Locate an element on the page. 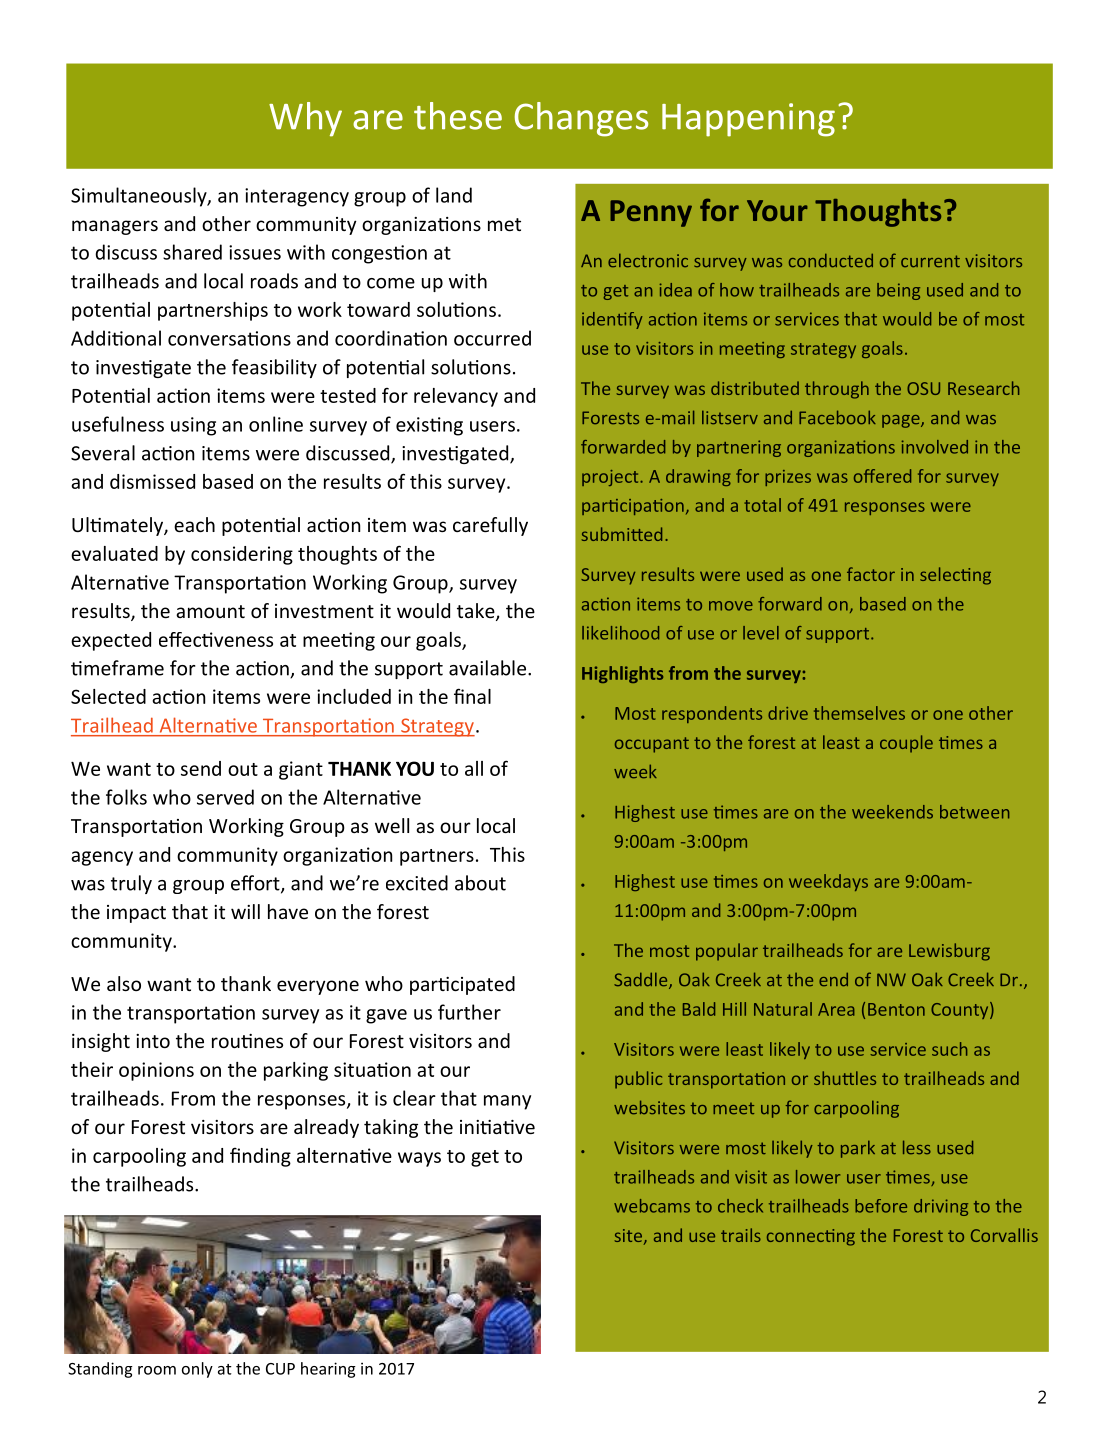 The height and width of the image is (1447, 1118). about is located at coordinates (480, 883).
